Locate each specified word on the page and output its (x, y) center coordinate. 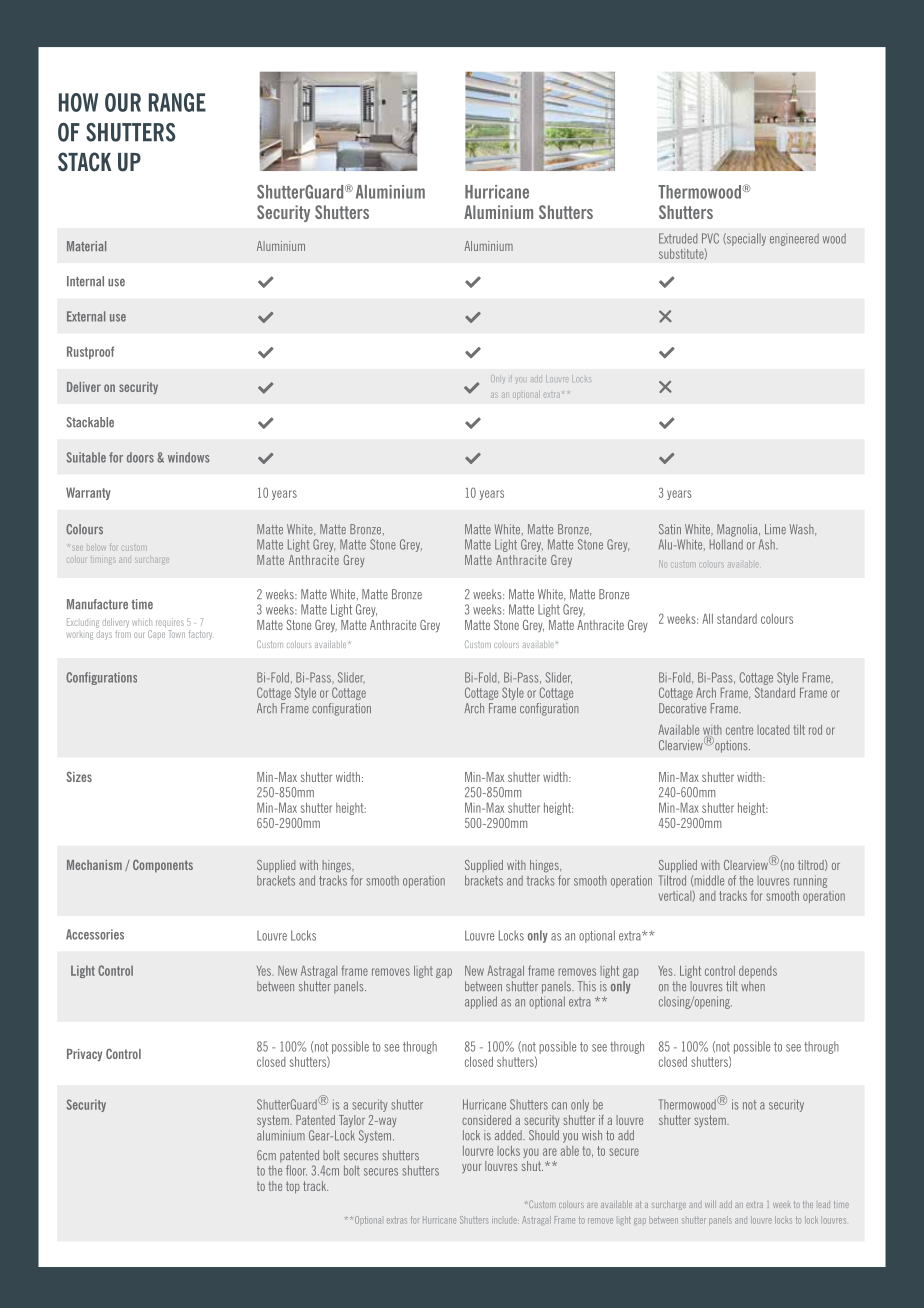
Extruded (678, 238)
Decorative (682, 708)
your (472, 1168)
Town (176, 634)
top (293, 1187)
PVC (710, 238)
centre (739, 730)
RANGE (177, 102)
